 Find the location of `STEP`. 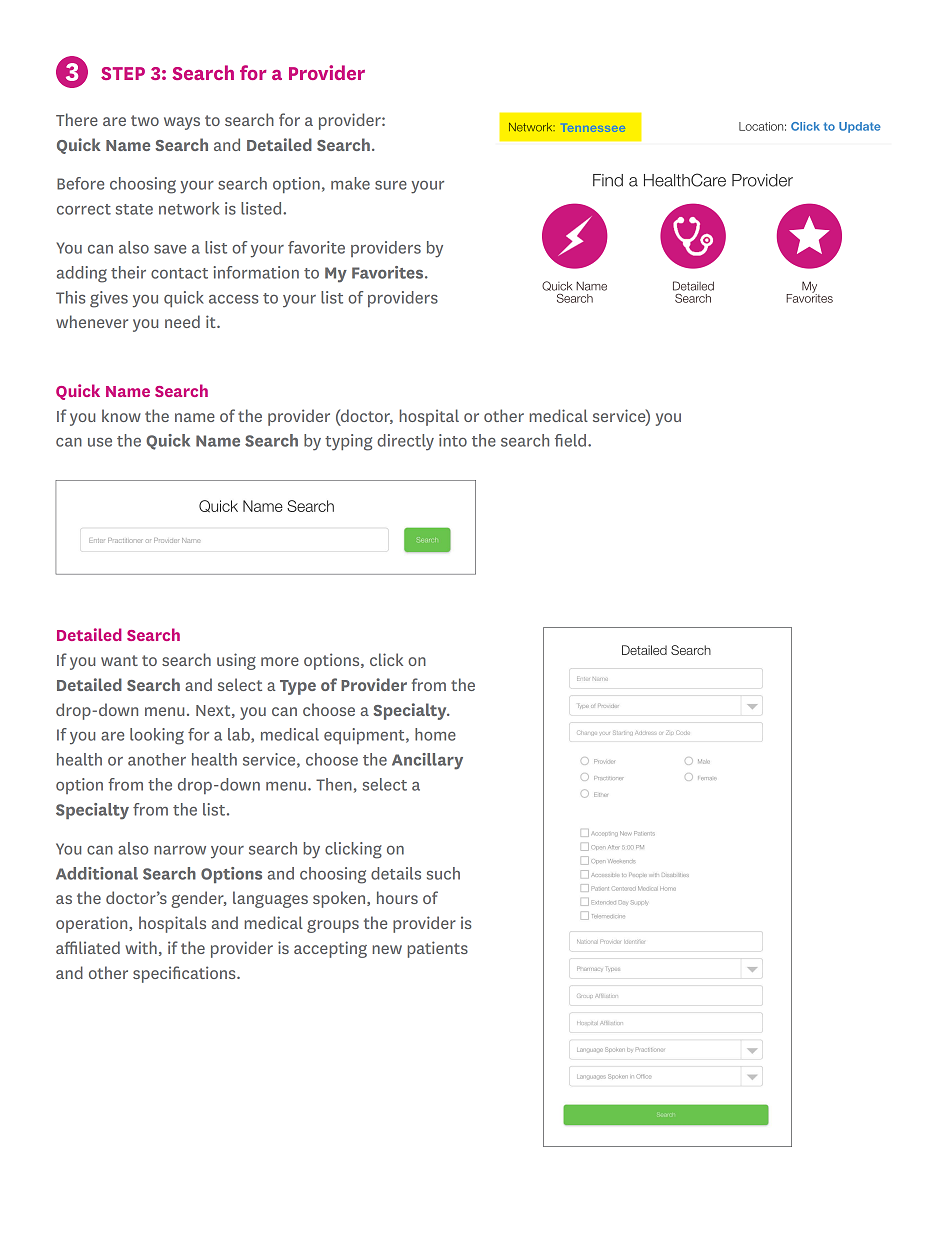

STEP is located at coordinates (123, 73).
